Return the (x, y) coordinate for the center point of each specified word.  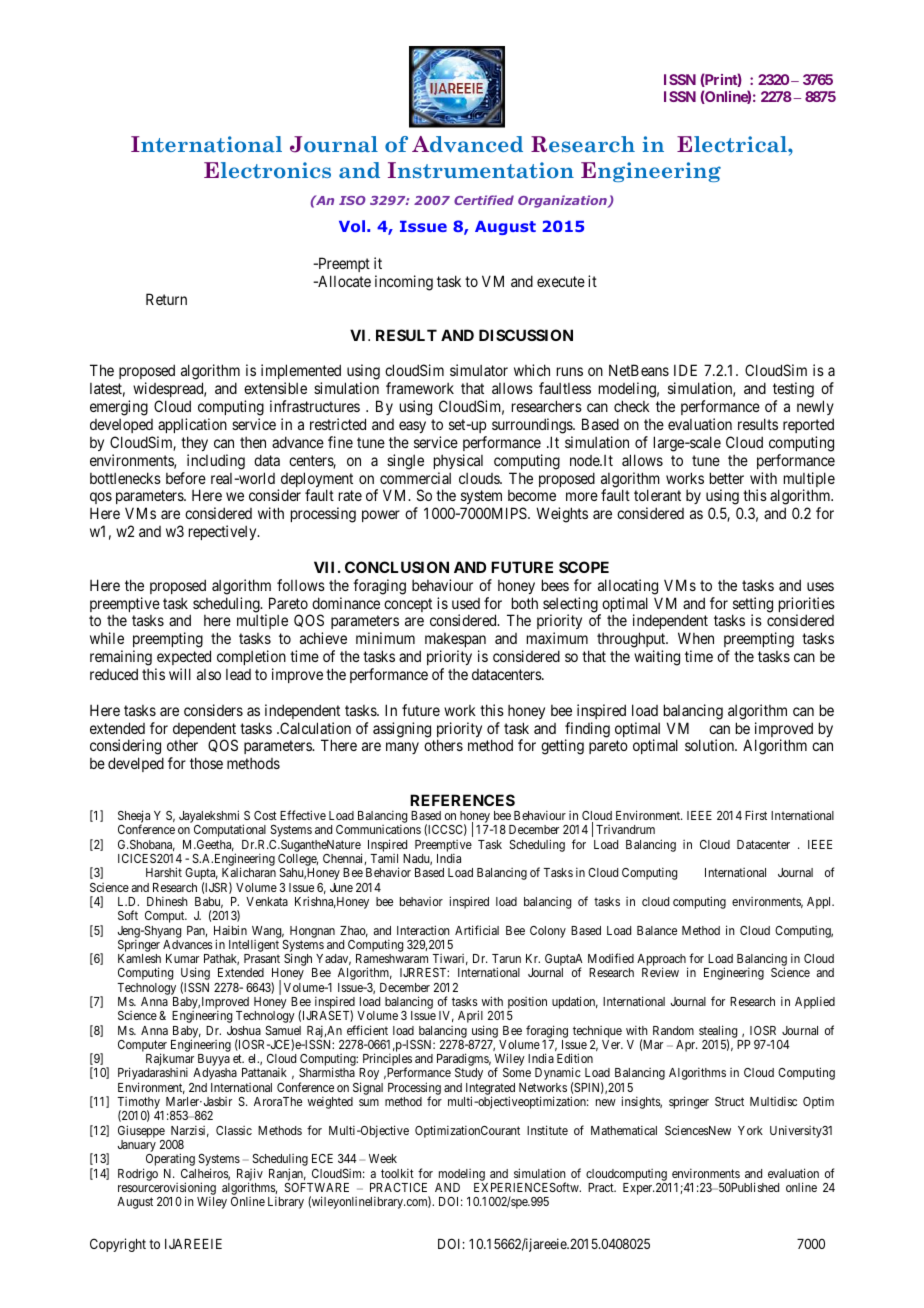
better (727, 478)
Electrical (733, 144)
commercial (415, 478)
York (750, 1130)
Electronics (267, 170)
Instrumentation (481, 170)
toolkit (397, 1173)
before (186, 478)
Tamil (384, 858)
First (756, 815)
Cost (265, 815)
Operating (169, 1161)
